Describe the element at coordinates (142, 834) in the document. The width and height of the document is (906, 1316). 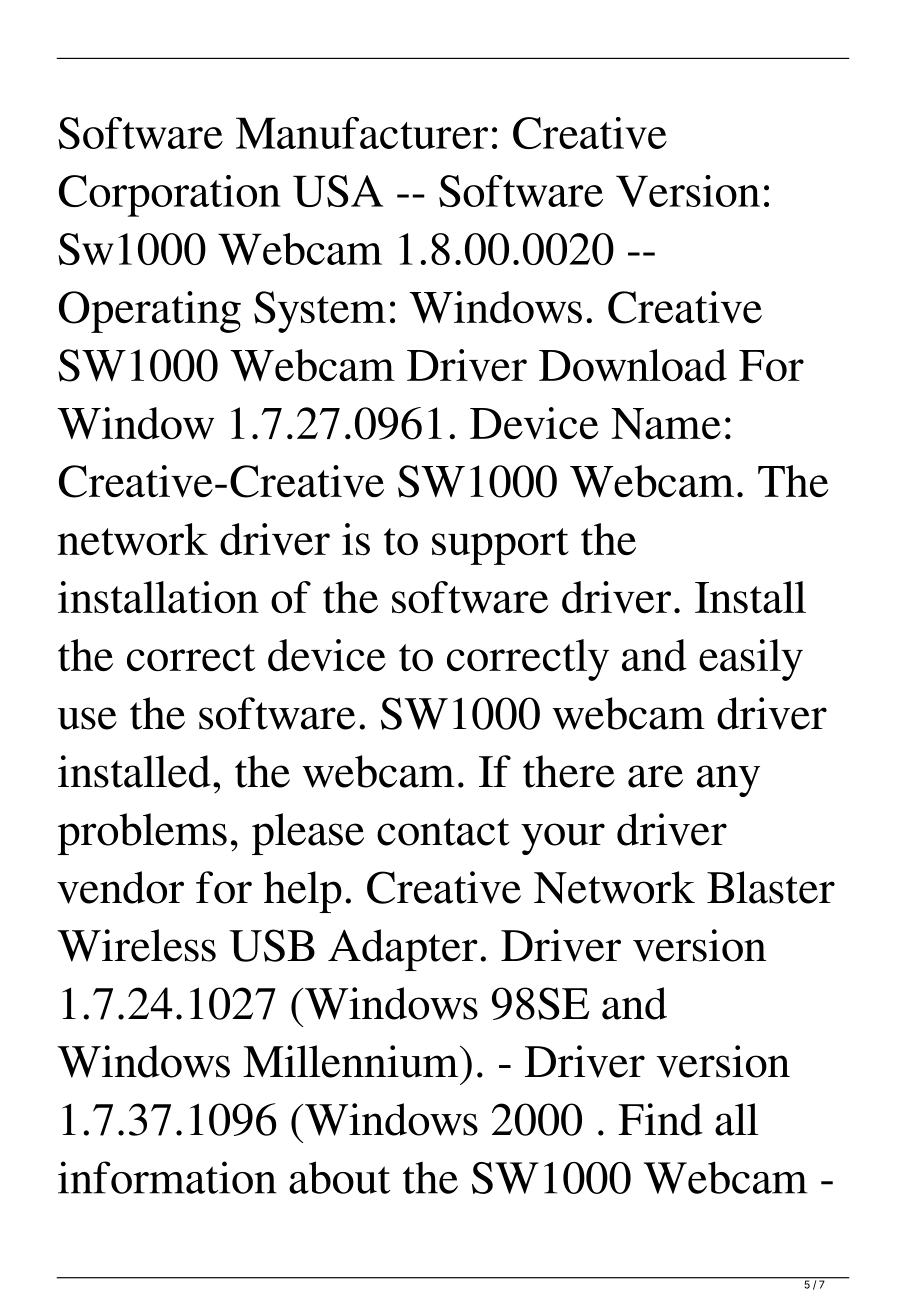
I see `problems` at that location.
